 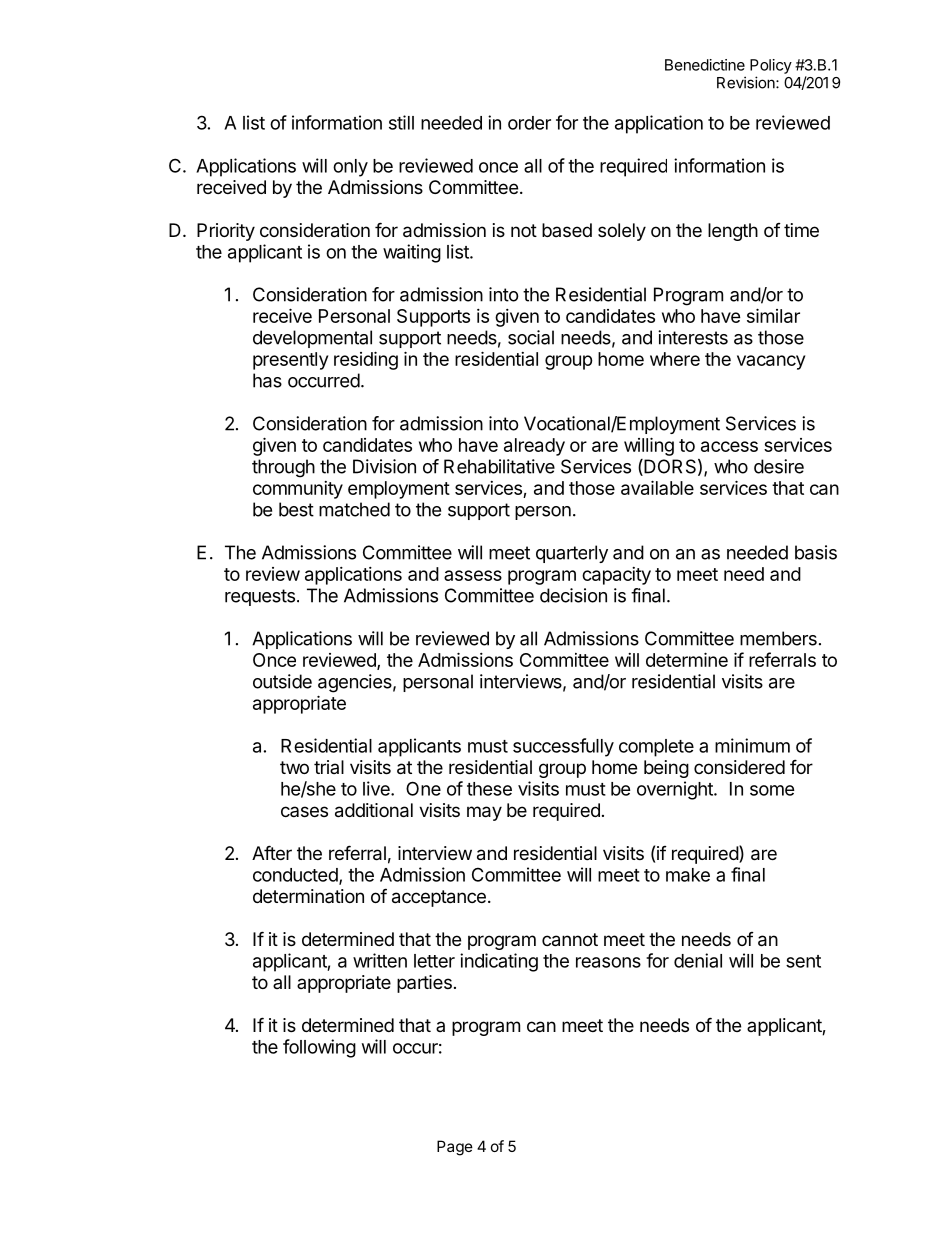 What do you see at coordinates (350, 168) in the screenshot?
I see `only` at bounding box center [350, 168].
